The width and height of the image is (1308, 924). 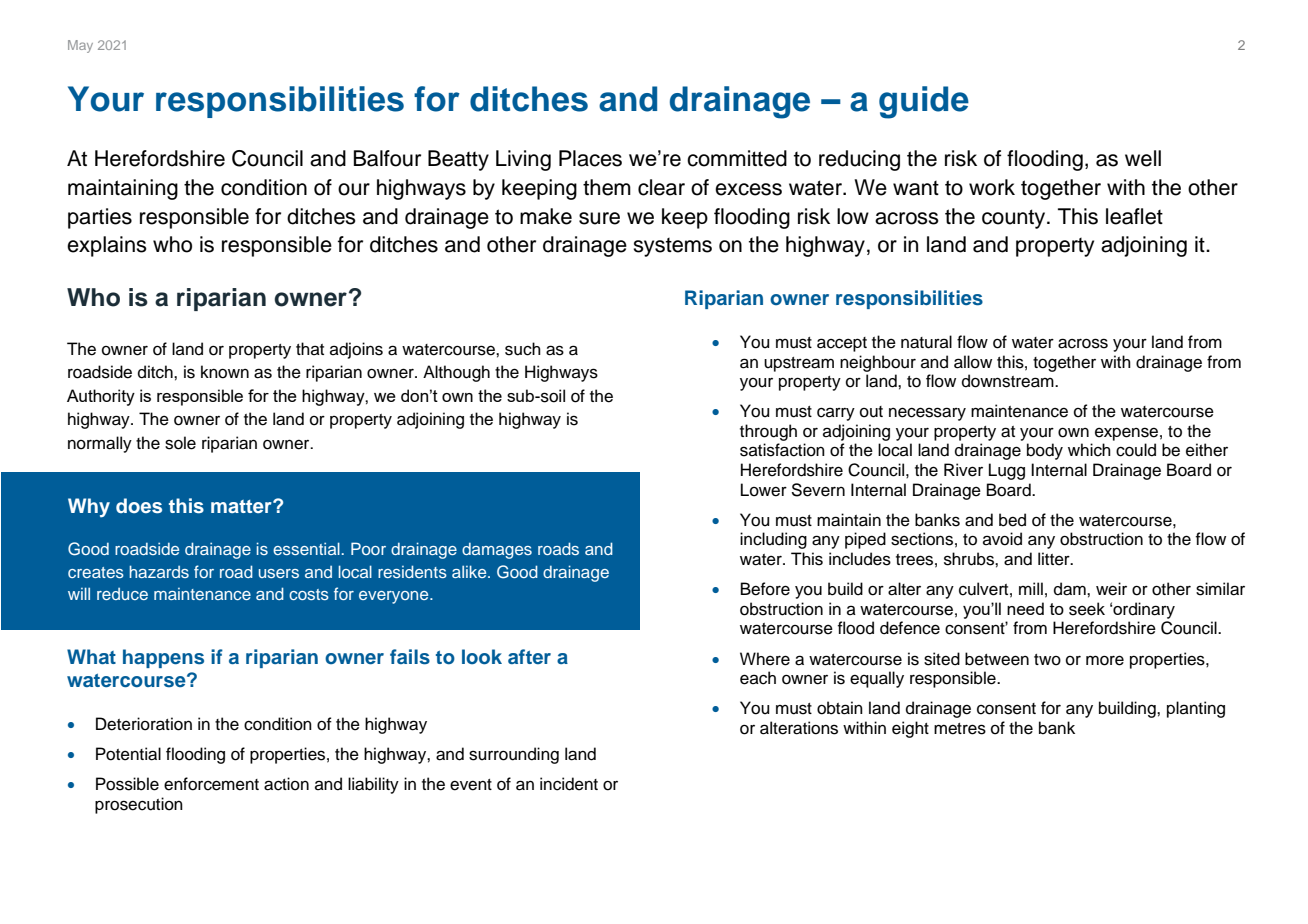 I want to click on enforcement, so click(x=211, y=784).
